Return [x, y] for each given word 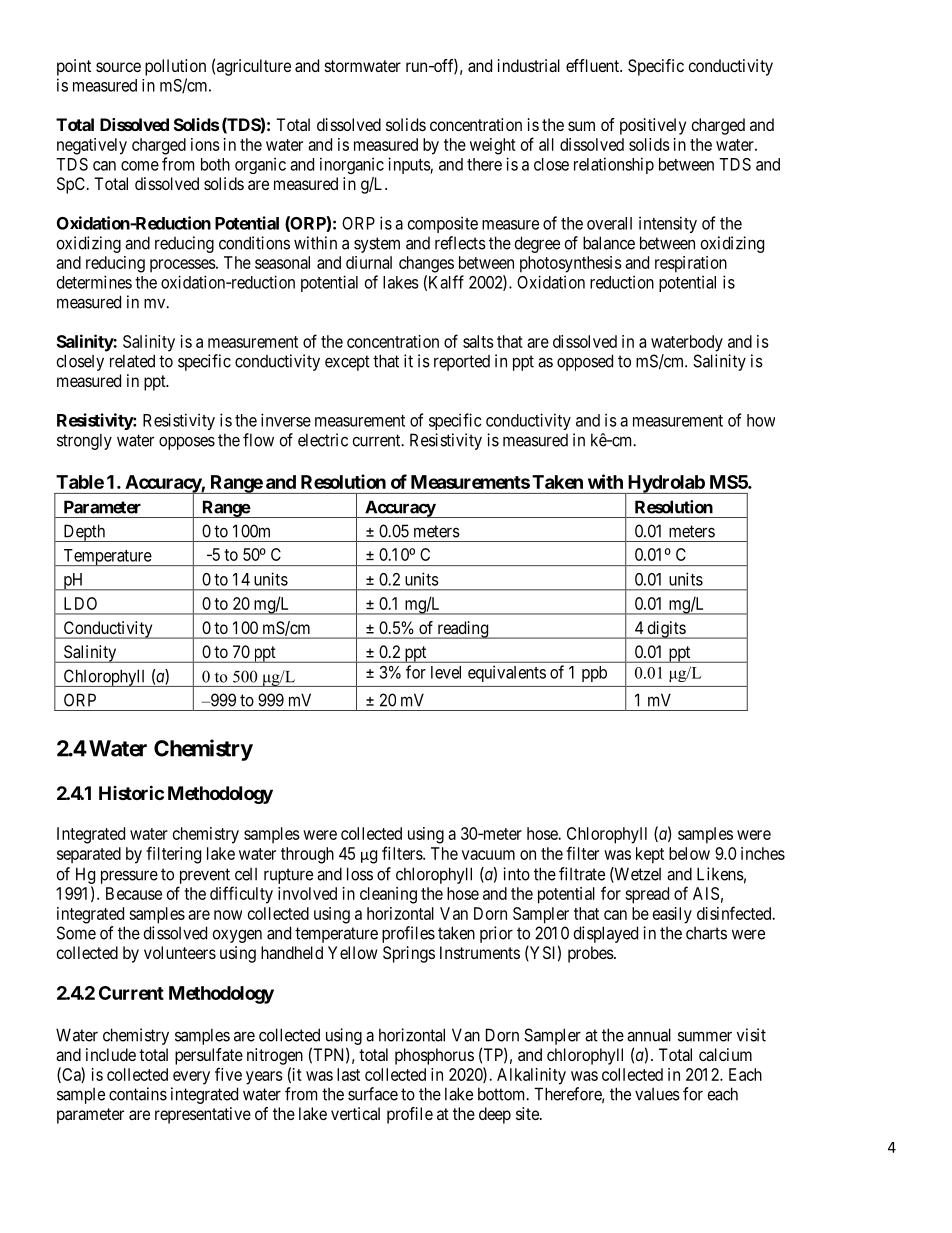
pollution [175, 67]
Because [134, 893]
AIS [706, 893]
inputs [409, 165]
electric [323, 440]
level [446, 672]
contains [138, 1094]
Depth [84, 533]
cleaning [388, 895]
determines [94, 282]
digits [666, 630]
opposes [187, 443]
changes [426, 264]
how [761, 420]
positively [653, 126]
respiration [691, 264]
